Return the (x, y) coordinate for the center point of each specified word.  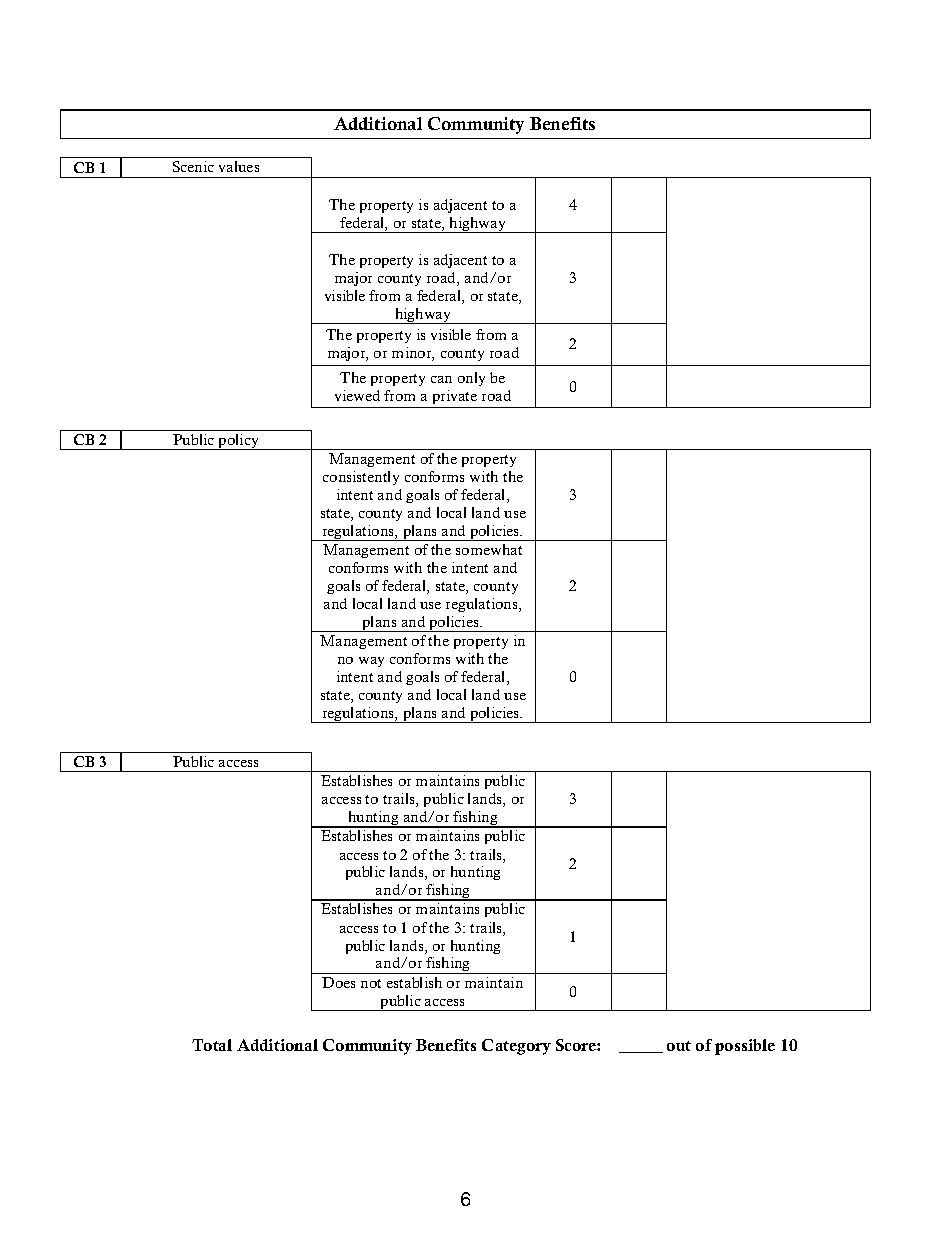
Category (516, 1047)
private (455, 397)
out (679, 1046)
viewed (357, 395)
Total (212, 1045)
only (471, 379)
